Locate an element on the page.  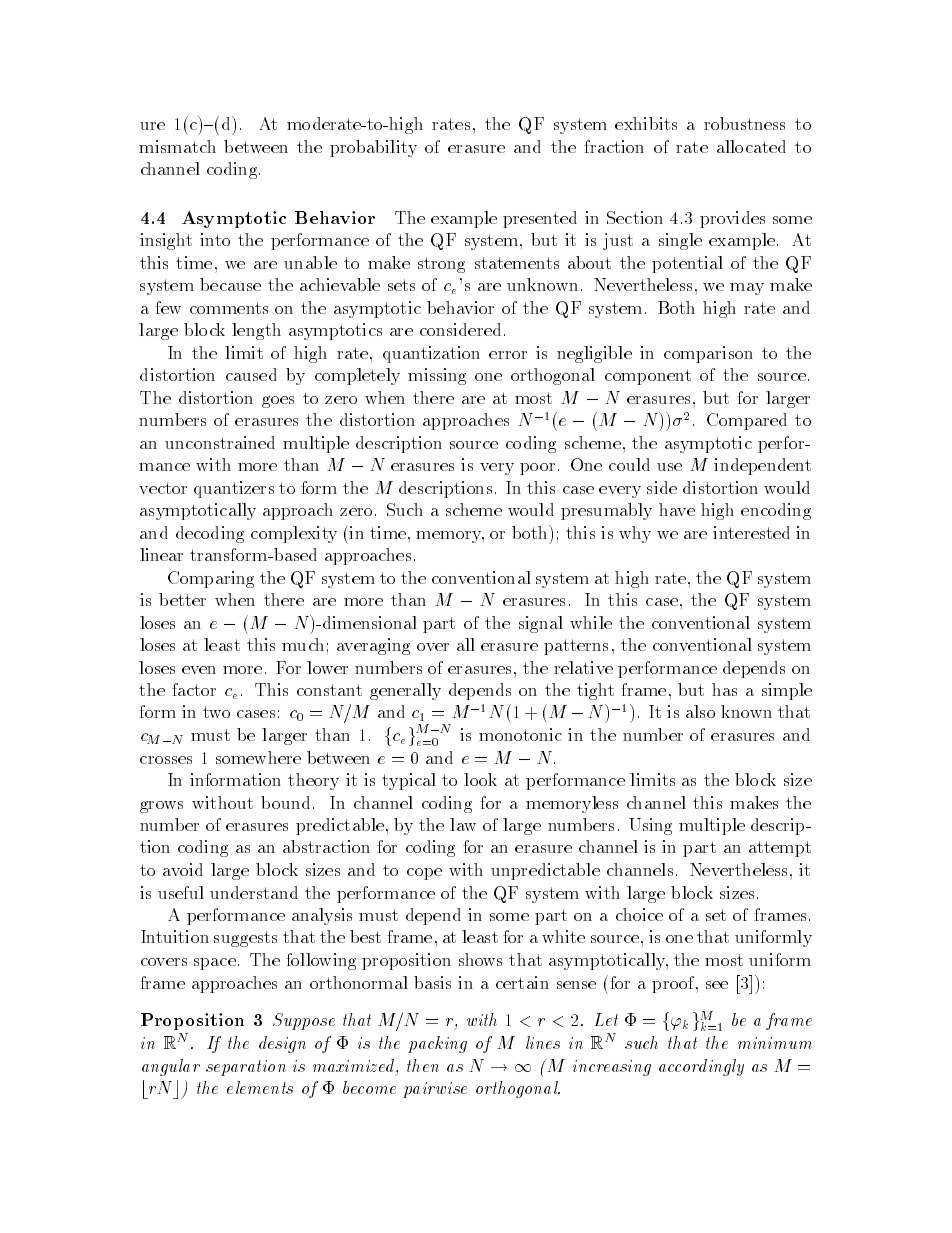
missing is located at coordinates (437, 376).
